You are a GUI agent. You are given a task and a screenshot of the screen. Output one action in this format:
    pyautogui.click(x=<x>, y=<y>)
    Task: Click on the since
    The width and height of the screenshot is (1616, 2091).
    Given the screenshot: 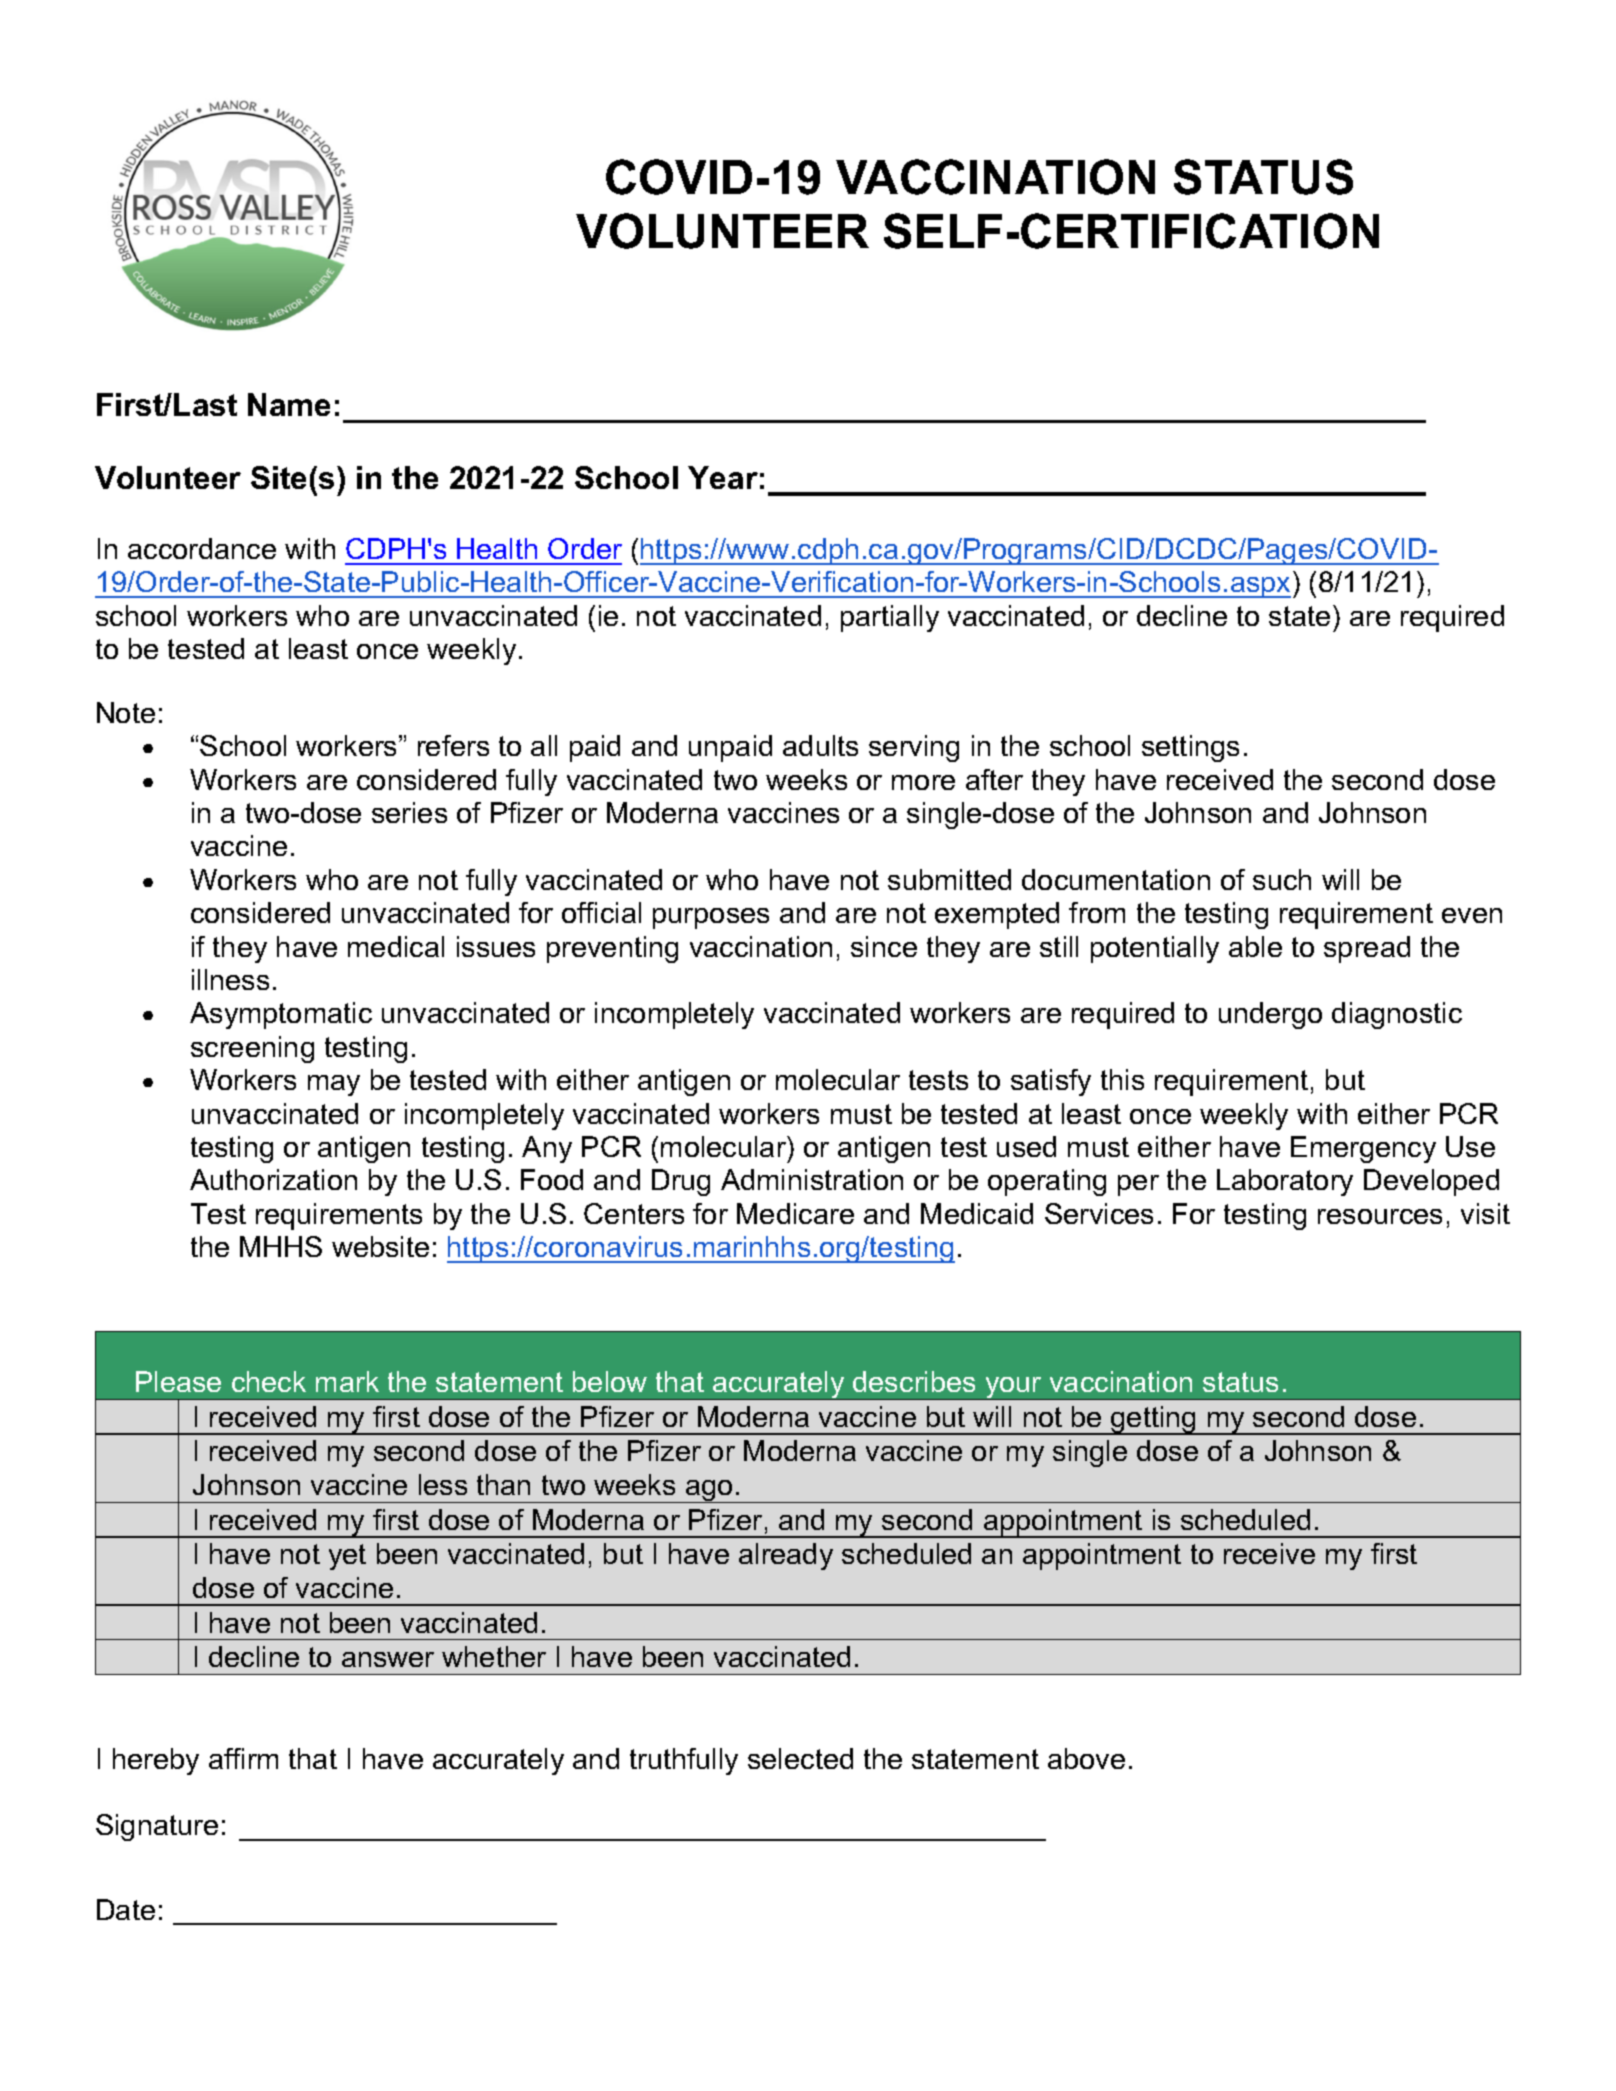 What is the action you would take?
    pyautogui.click(x=884, y=946)
